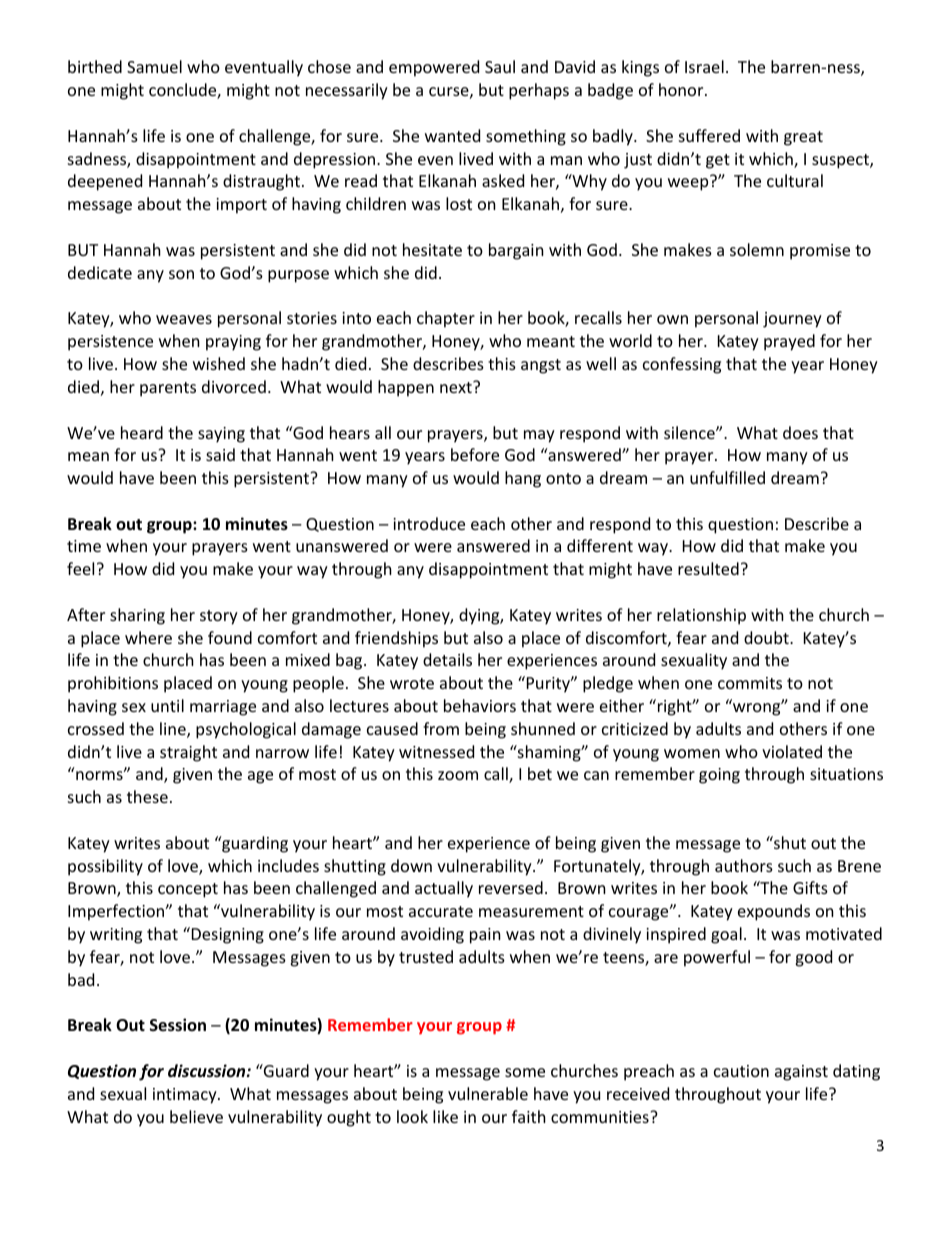  I want to click on friendships, so click(396, 639).
